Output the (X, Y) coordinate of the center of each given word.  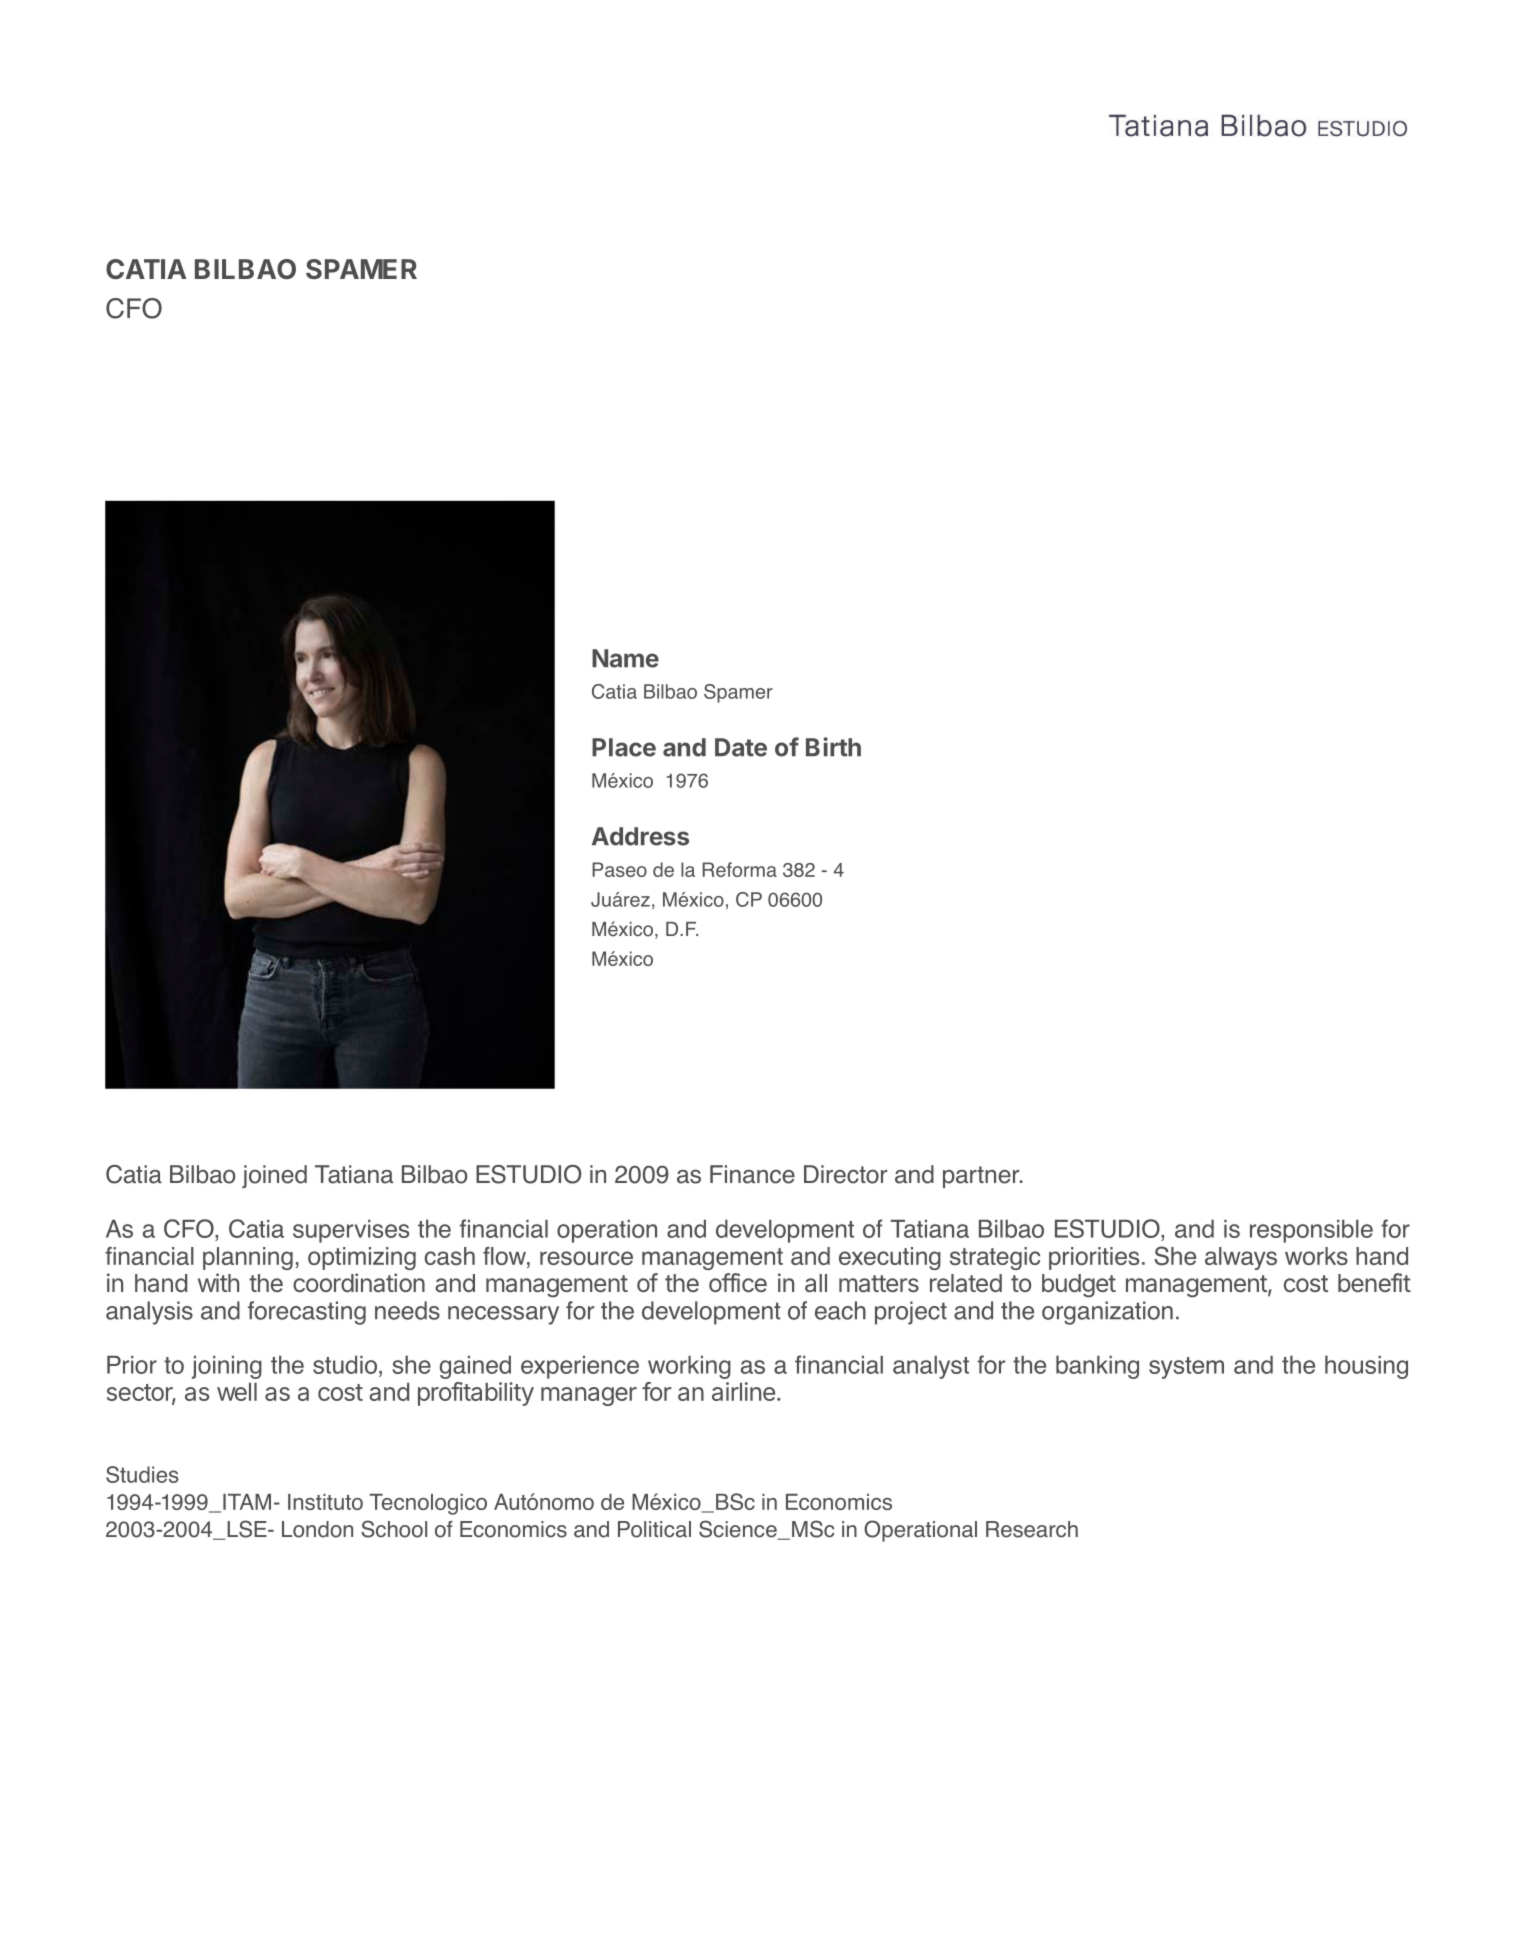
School (394, 1529)
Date (741, 747)
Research (1032, 1529)
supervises (351, 1231)
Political (654, 1529)
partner (982, 1177)
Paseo (619, 869)
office (738, 1282)
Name (625, 658)
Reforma (740, 869)
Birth (833, 747)
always (1241, 1258)
